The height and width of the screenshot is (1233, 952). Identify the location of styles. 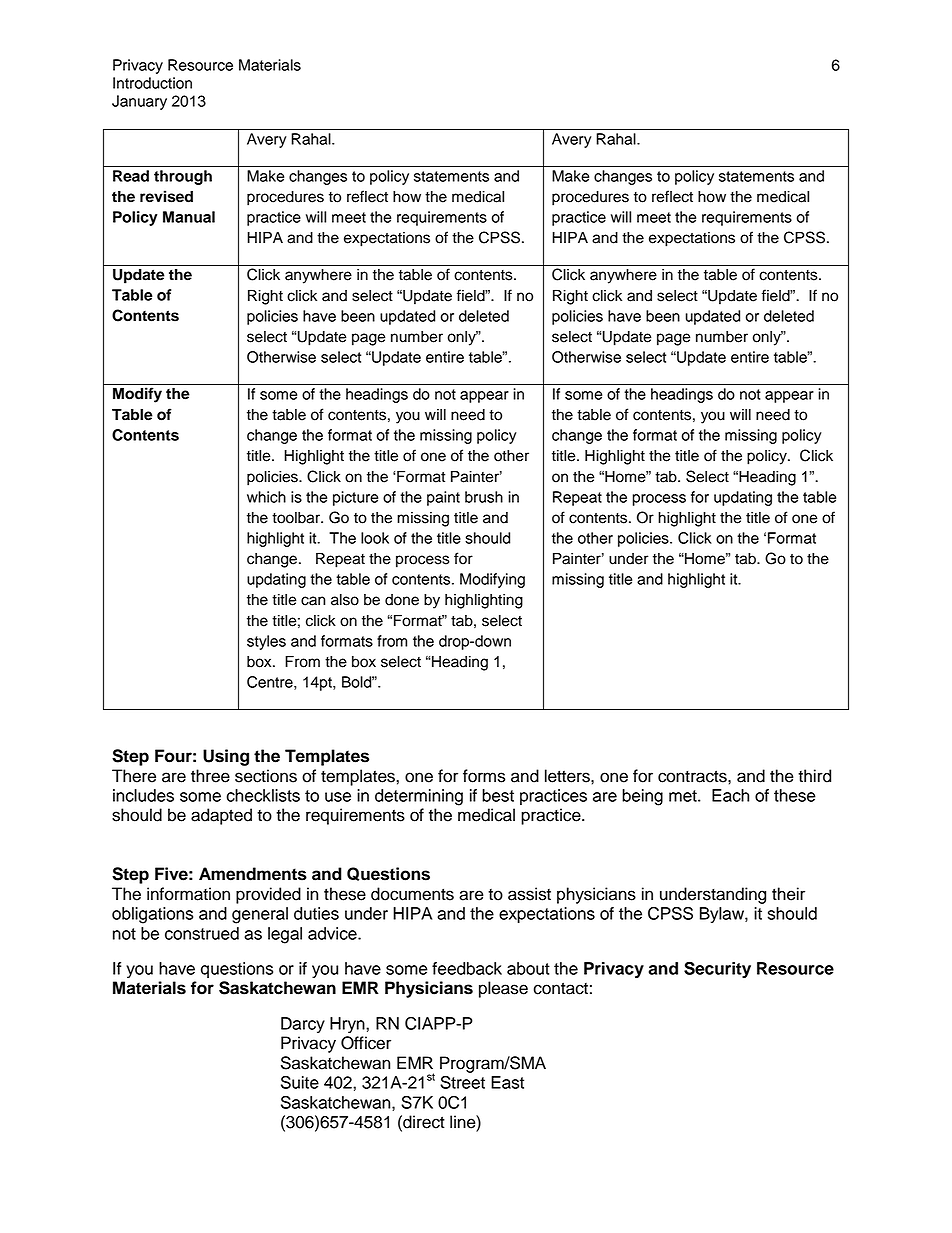
(266, 642).
